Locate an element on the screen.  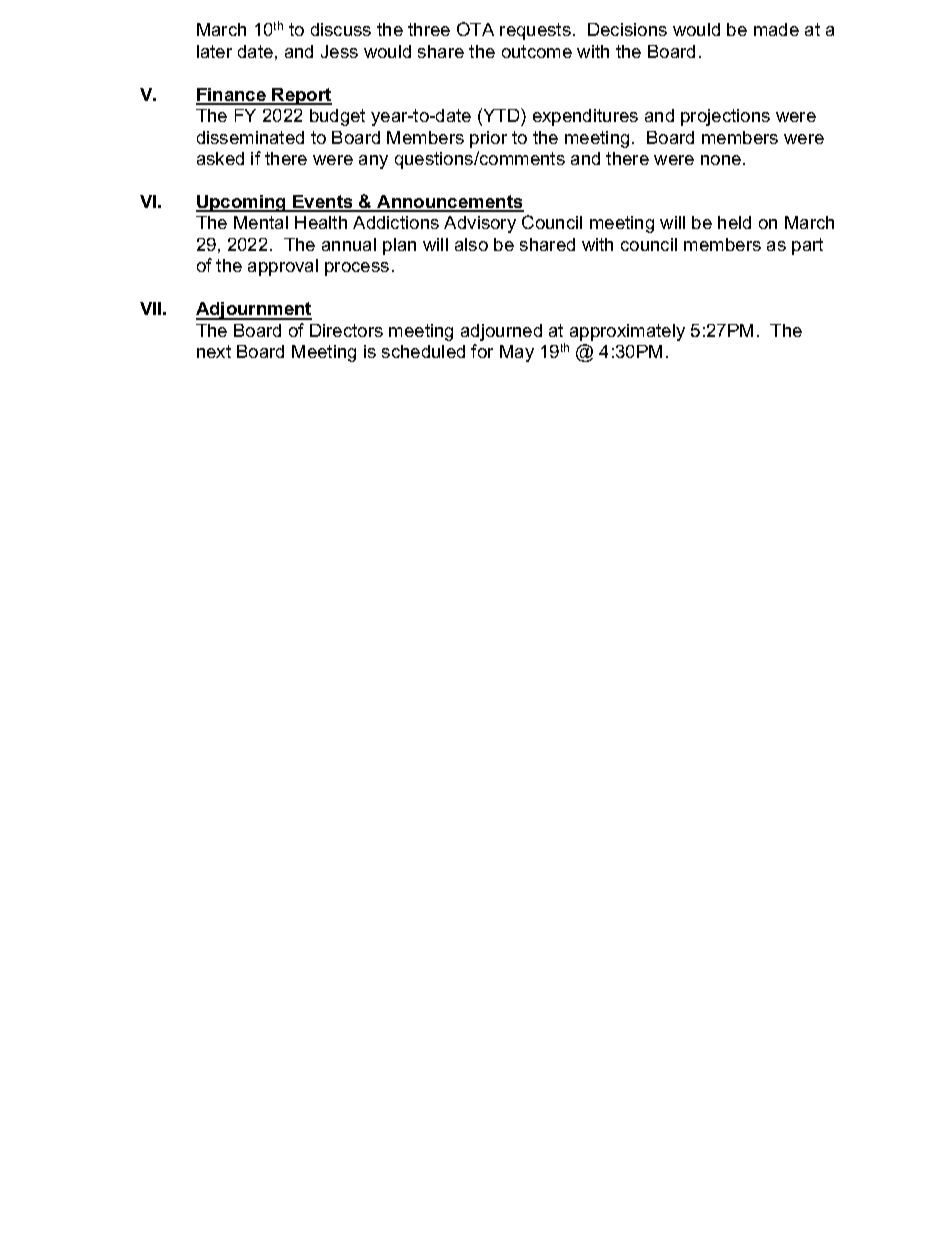
held is located at coordinates (734, 222).
